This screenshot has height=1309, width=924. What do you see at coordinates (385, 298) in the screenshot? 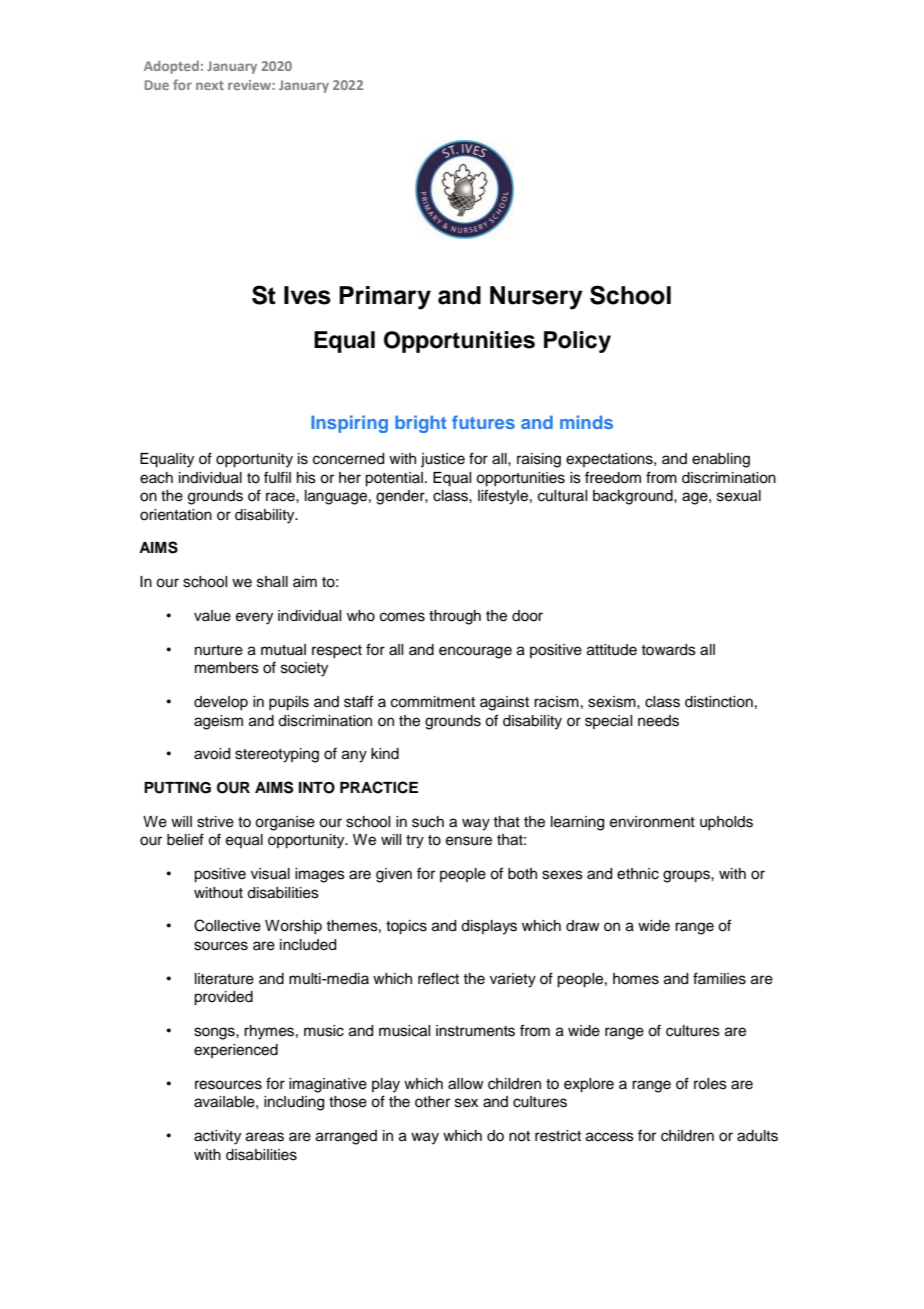
I see `Primary` at bounding box center [385, 298].
